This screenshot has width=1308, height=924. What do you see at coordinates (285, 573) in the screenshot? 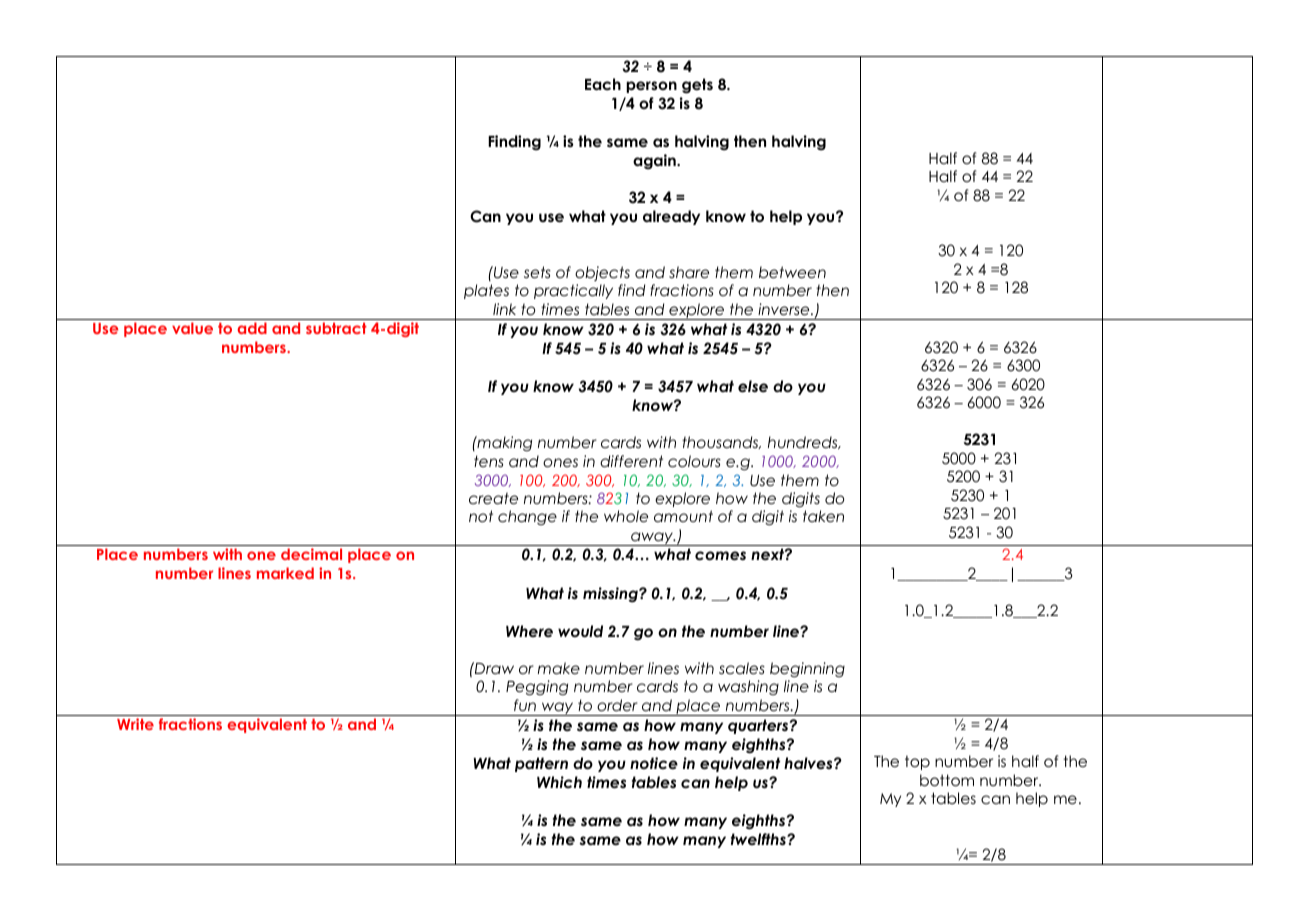
I see `marked` at bounding box center [285, 573].
